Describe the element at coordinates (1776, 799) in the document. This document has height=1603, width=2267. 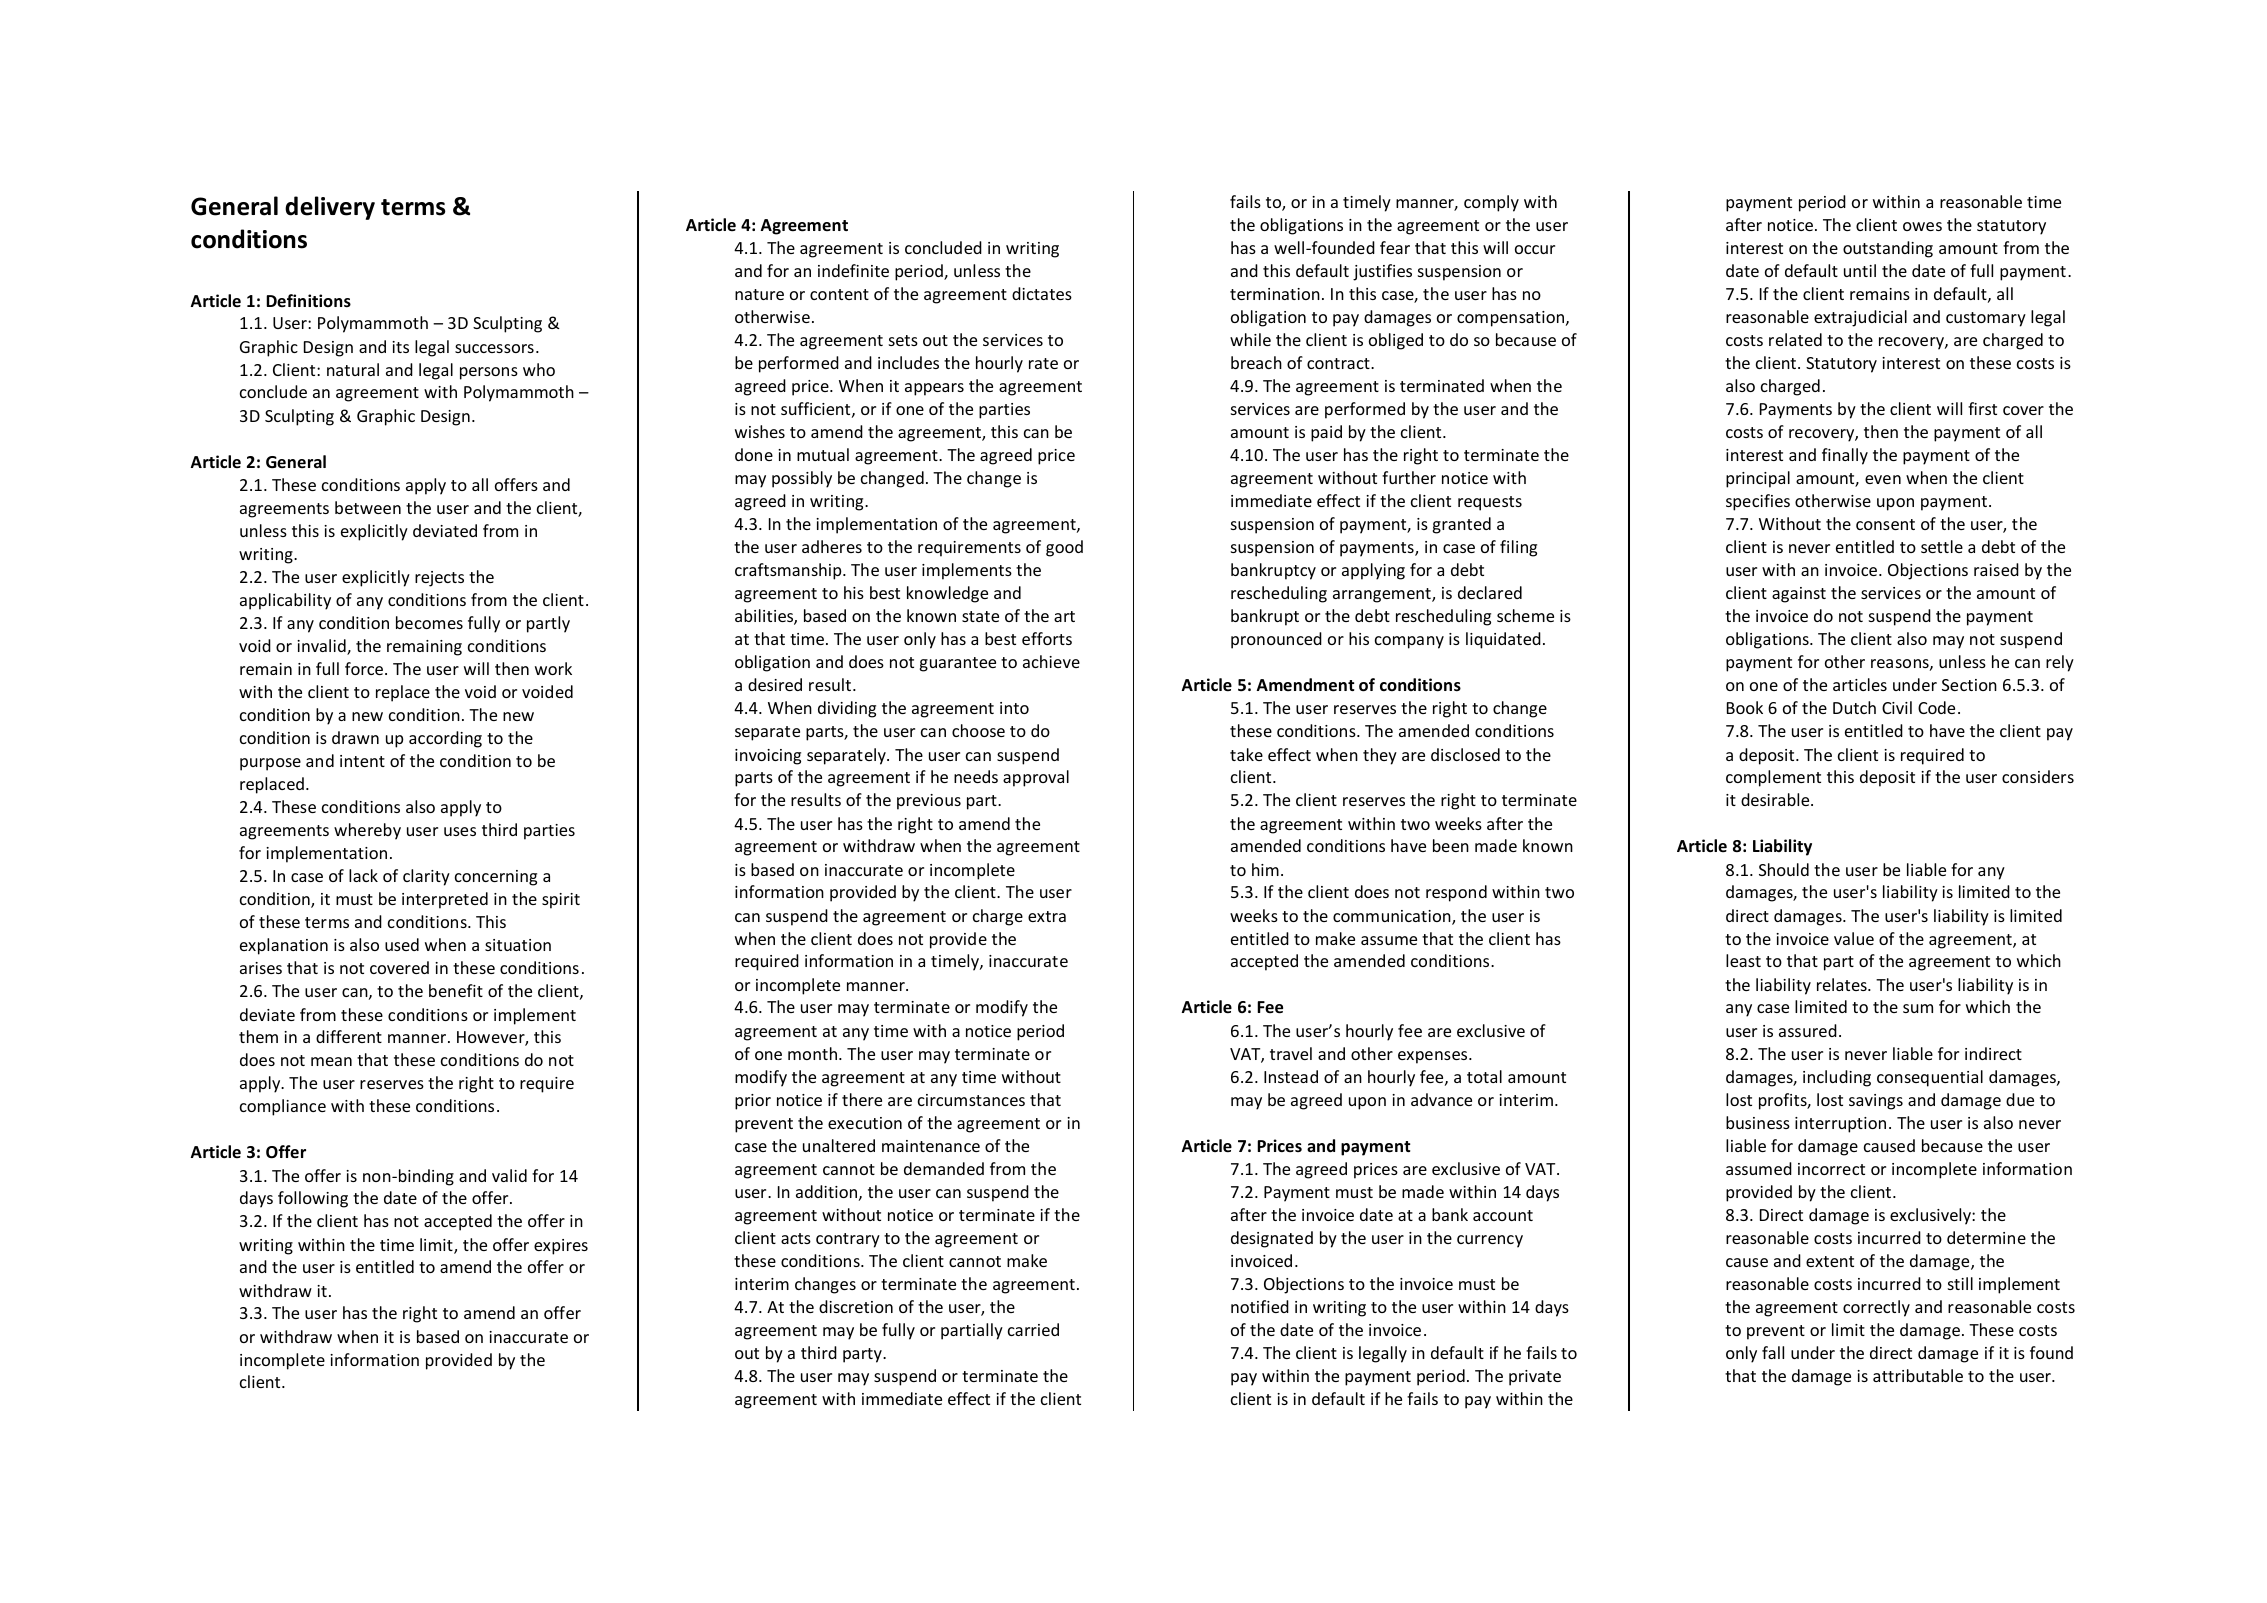
I see `desirable` at that location.
